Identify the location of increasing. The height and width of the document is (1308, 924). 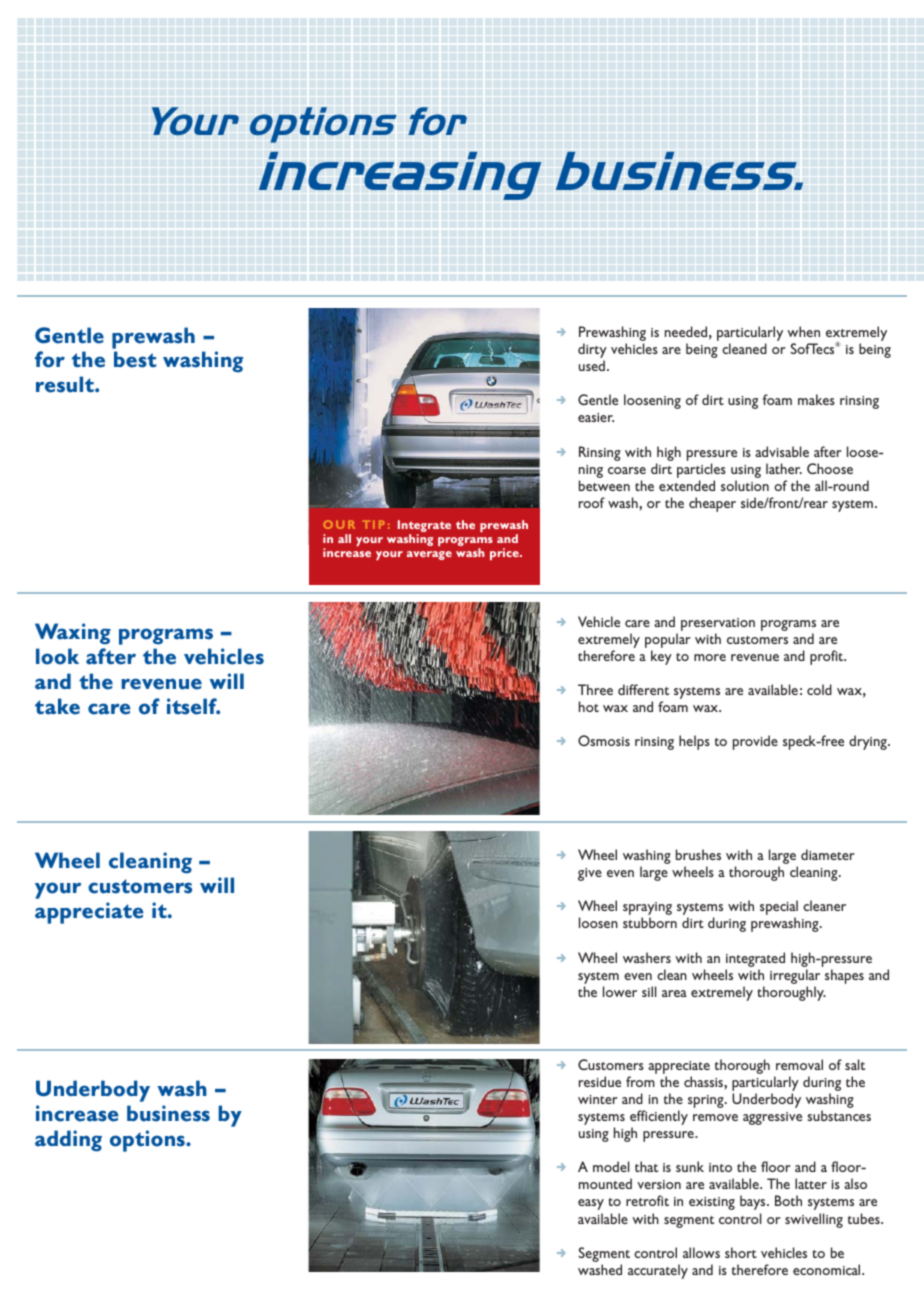
(400, 176).
